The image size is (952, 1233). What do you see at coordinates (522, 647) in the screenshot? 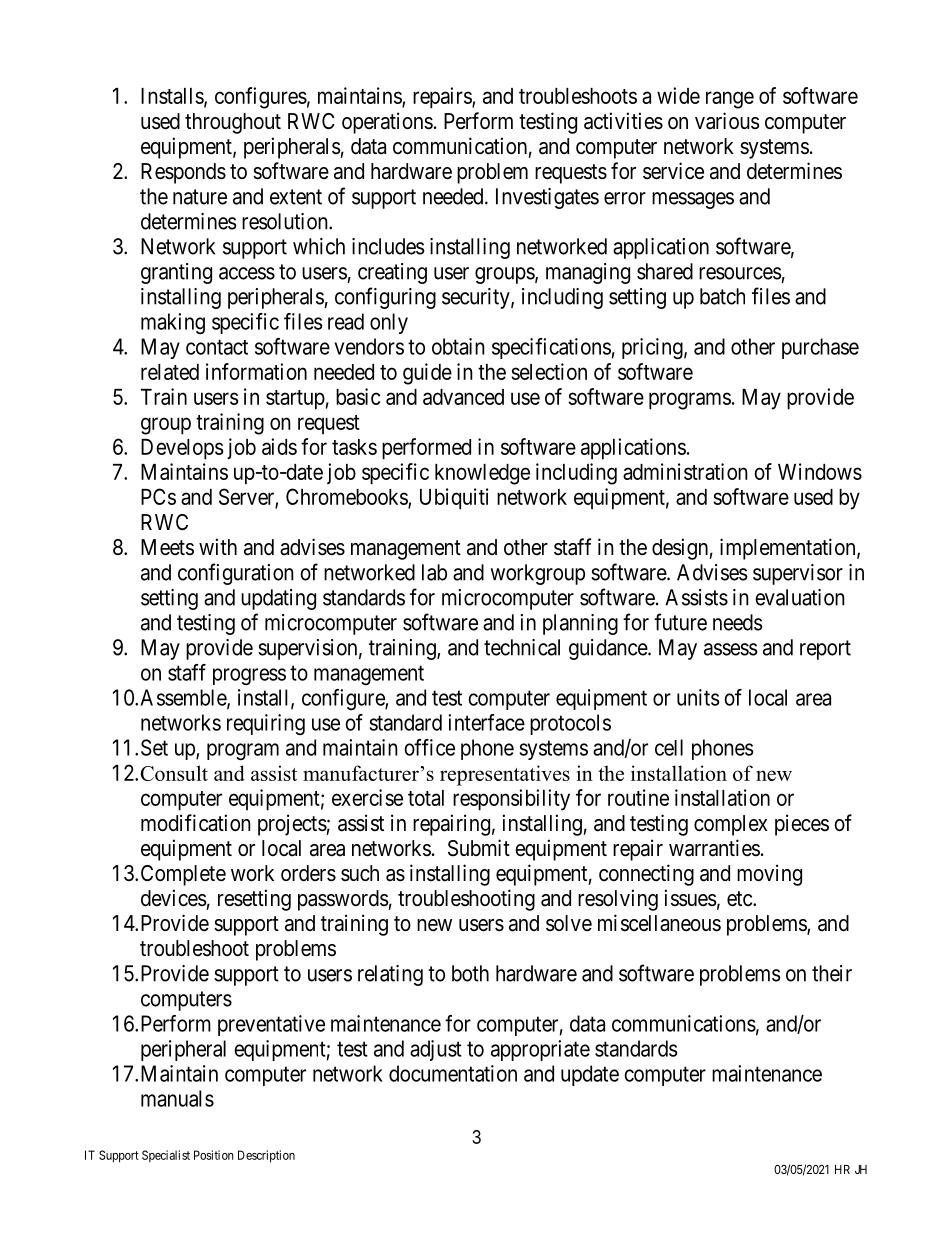
I see `technical` at bounding box center [522, 647].
